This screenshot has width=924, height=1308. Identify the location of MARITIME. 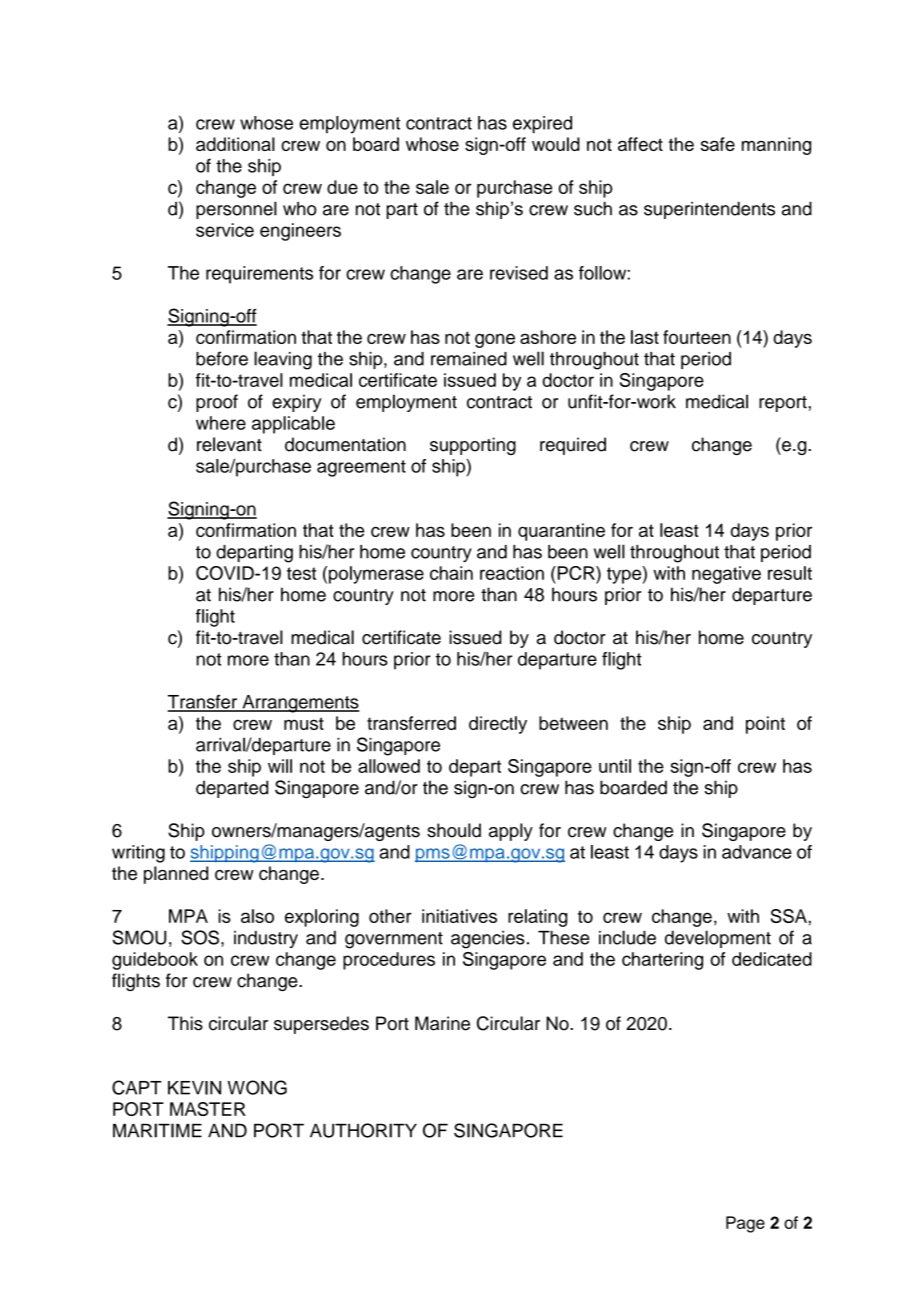
(157, 1130).
